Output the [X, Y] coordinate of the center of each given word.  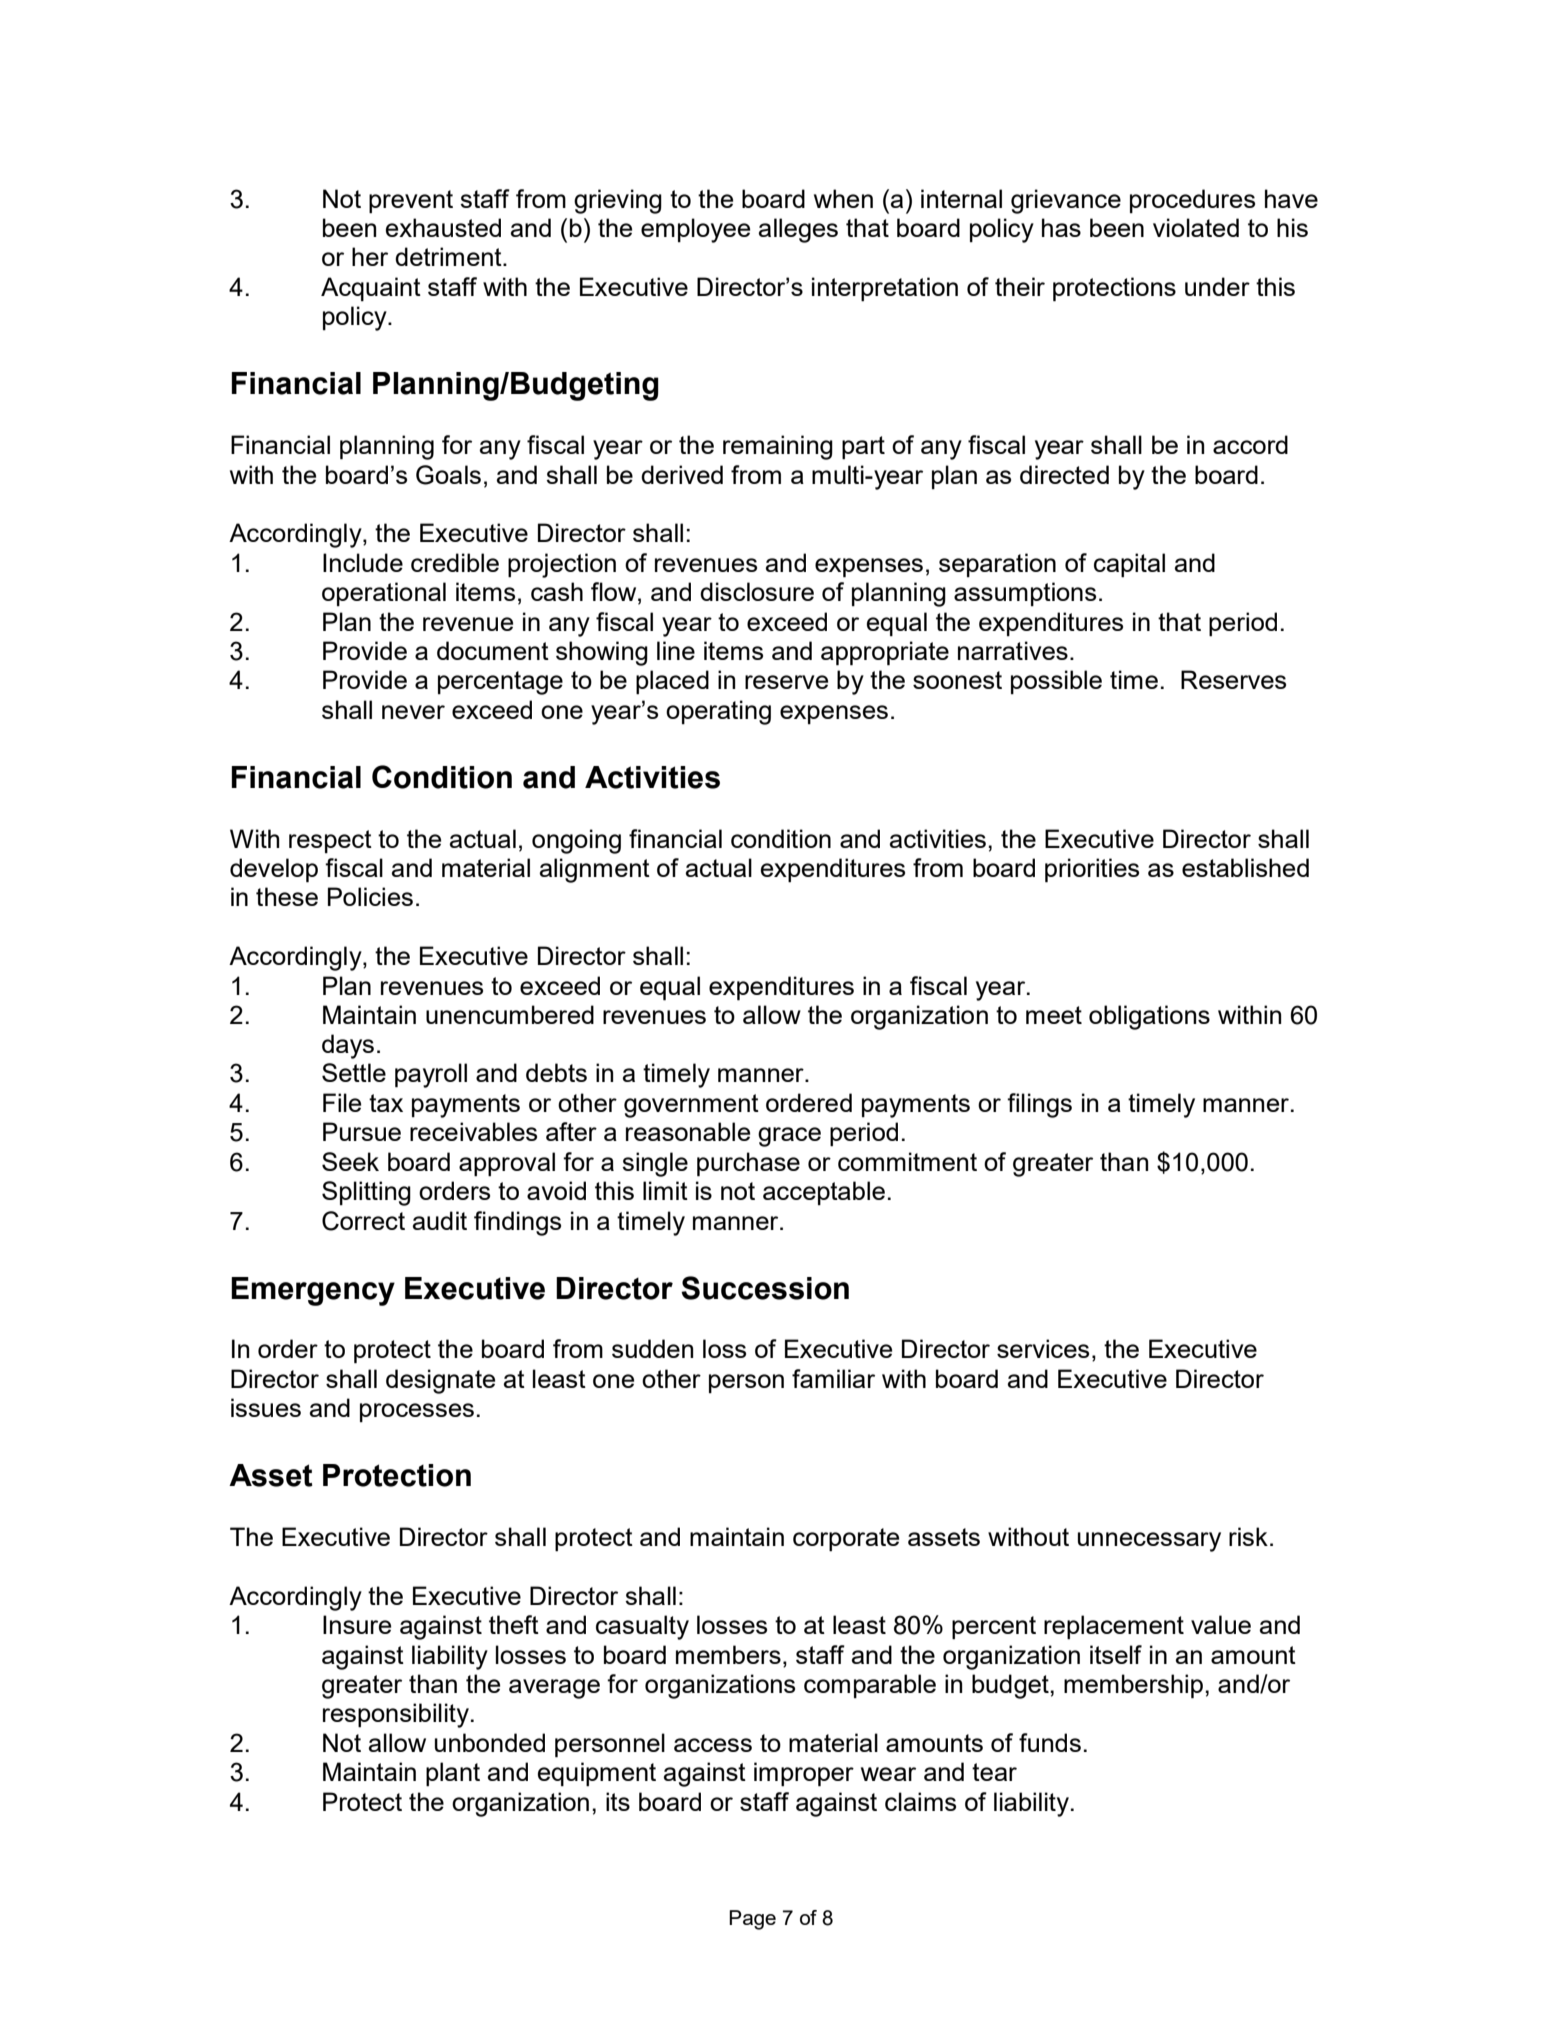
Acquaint [371, 289]
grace [789, 1137]
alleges [798, 230]
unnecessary [1149, 1542]
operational [384, 594]
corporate [846, 1540]
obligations [1149, 1017]
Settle [354, 1072]
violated [1196, 227]
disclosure [757, 591]
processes [417, 1412]
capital [1129, 565]
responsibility [397, 1715]
